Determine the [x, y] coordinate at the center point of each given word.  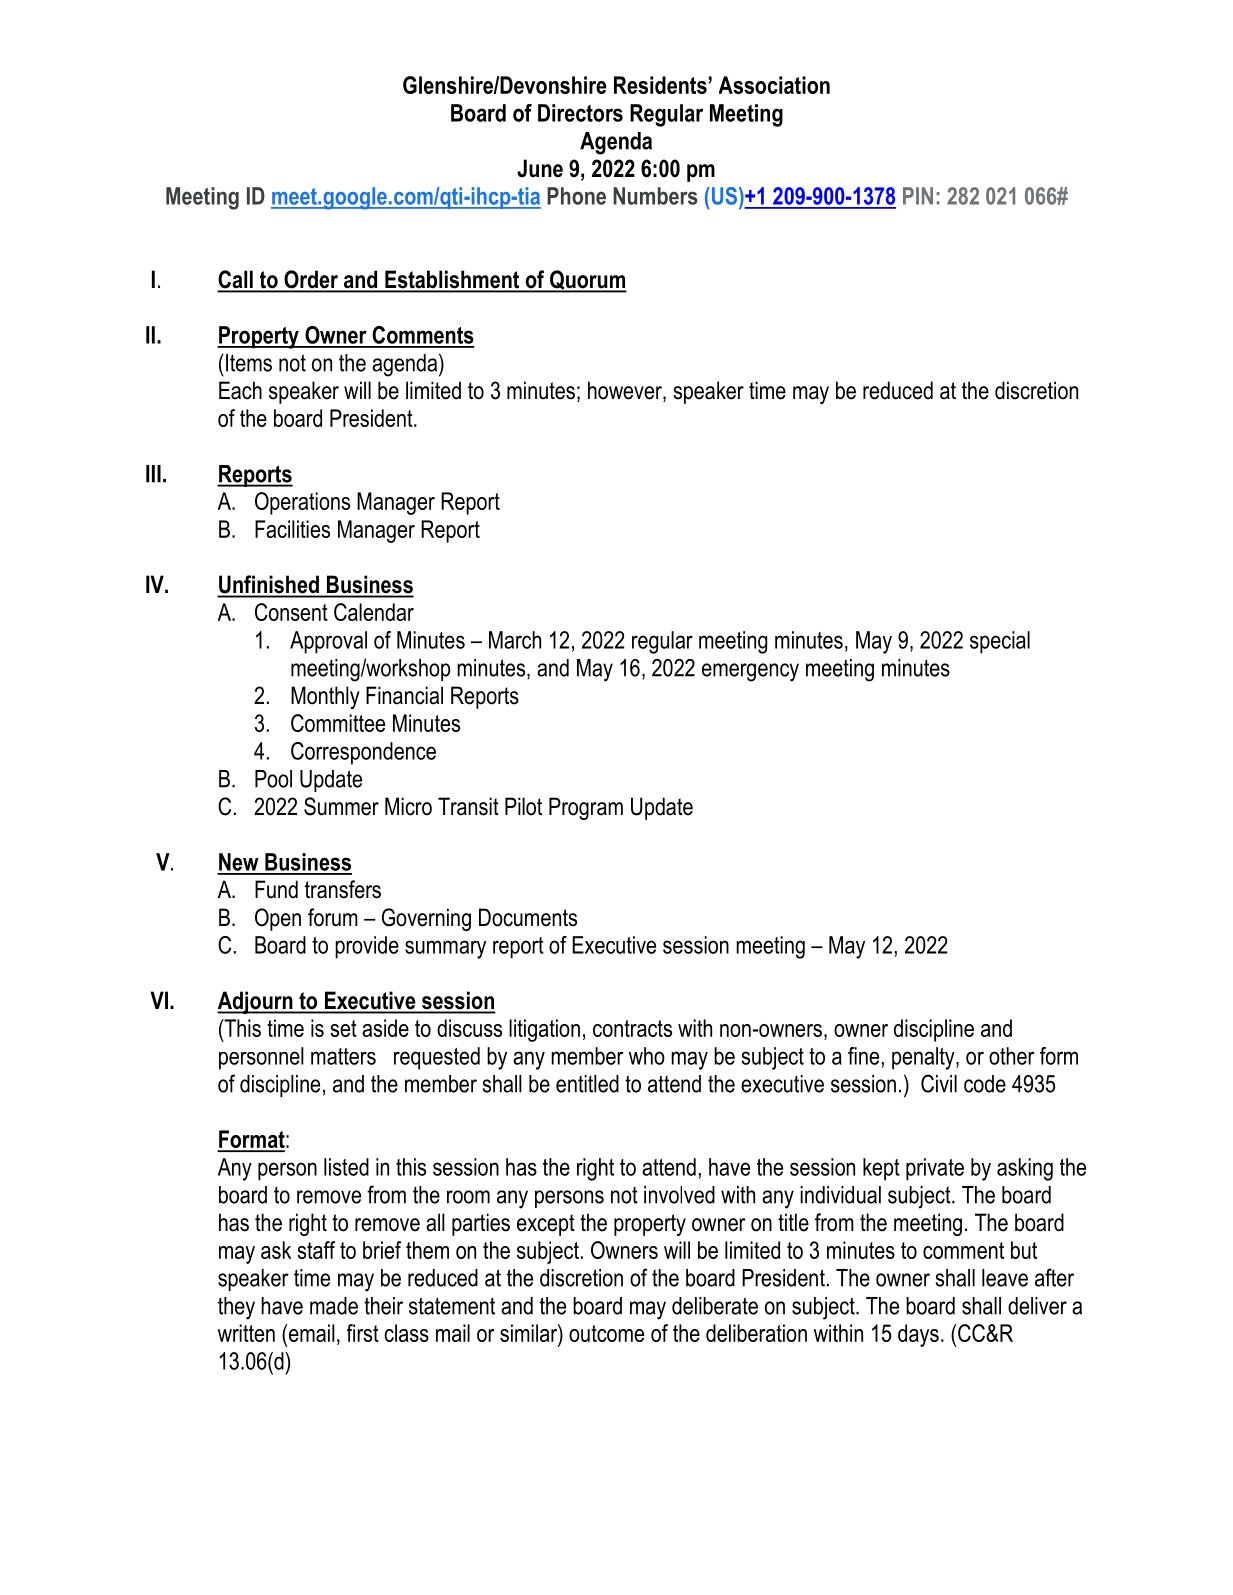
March [515, 640]
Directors [580, 113]
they [236, 1308]
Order [311, 280]
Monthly [325, 697]
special [1000, 642]
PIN [918, 196]
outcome [606, 1333]
